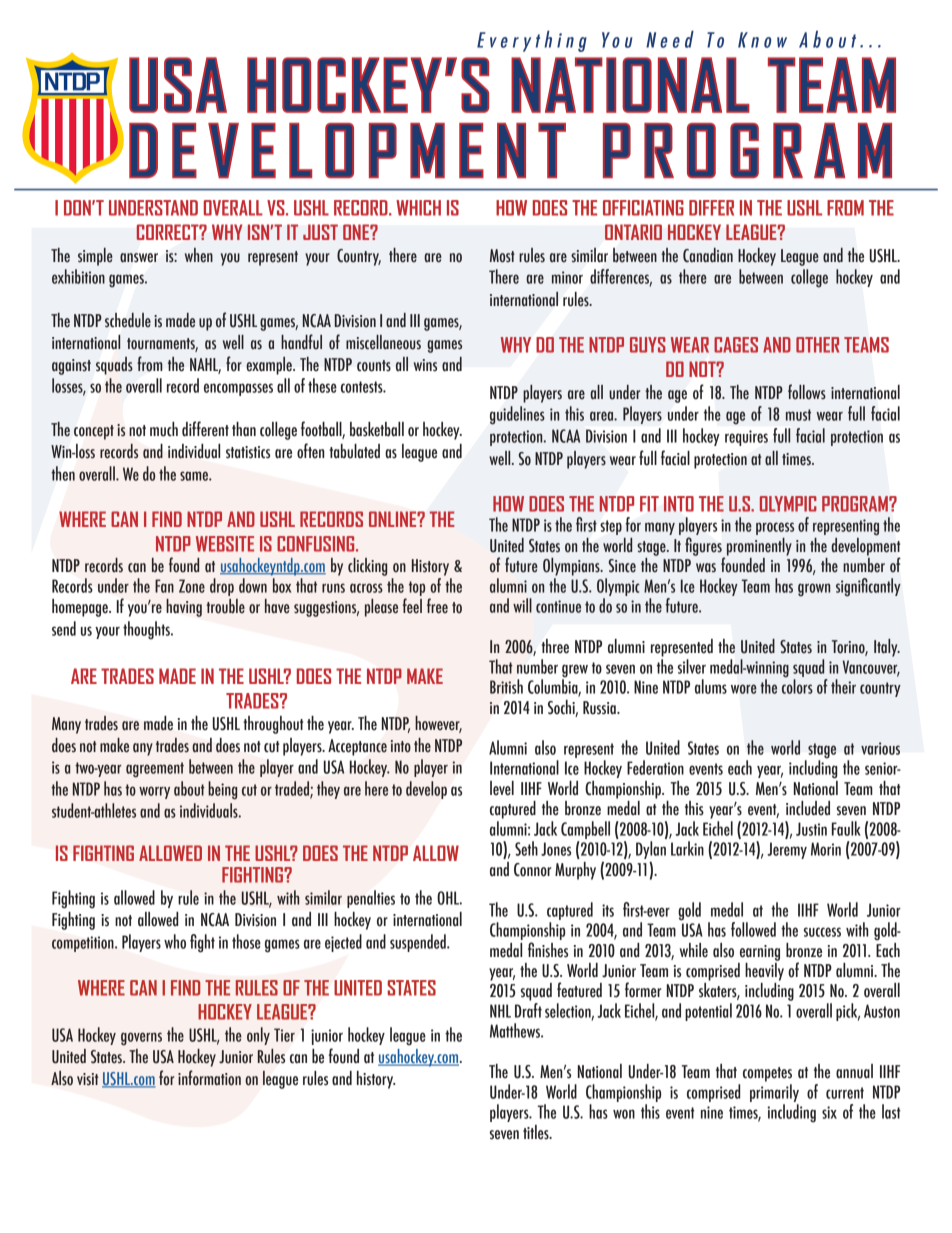 Image resolution: width=952 pixels, height=1233 pixels. Describe the element at coordinates (775, 528) in the screenshot. I see `process` at that location.
